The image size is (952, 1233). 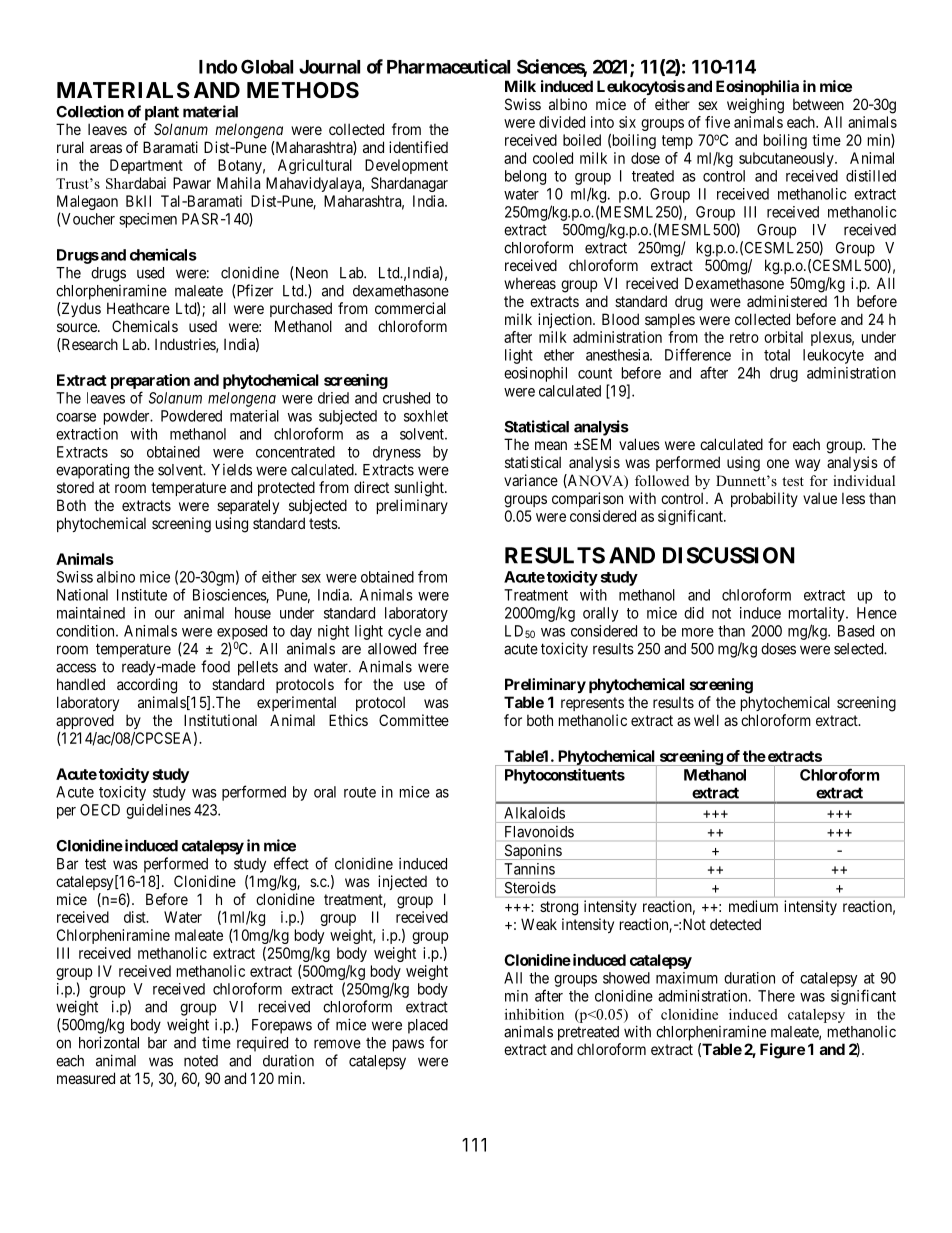 I want to click on DISCUSSION, so click(x=729, y=555).
